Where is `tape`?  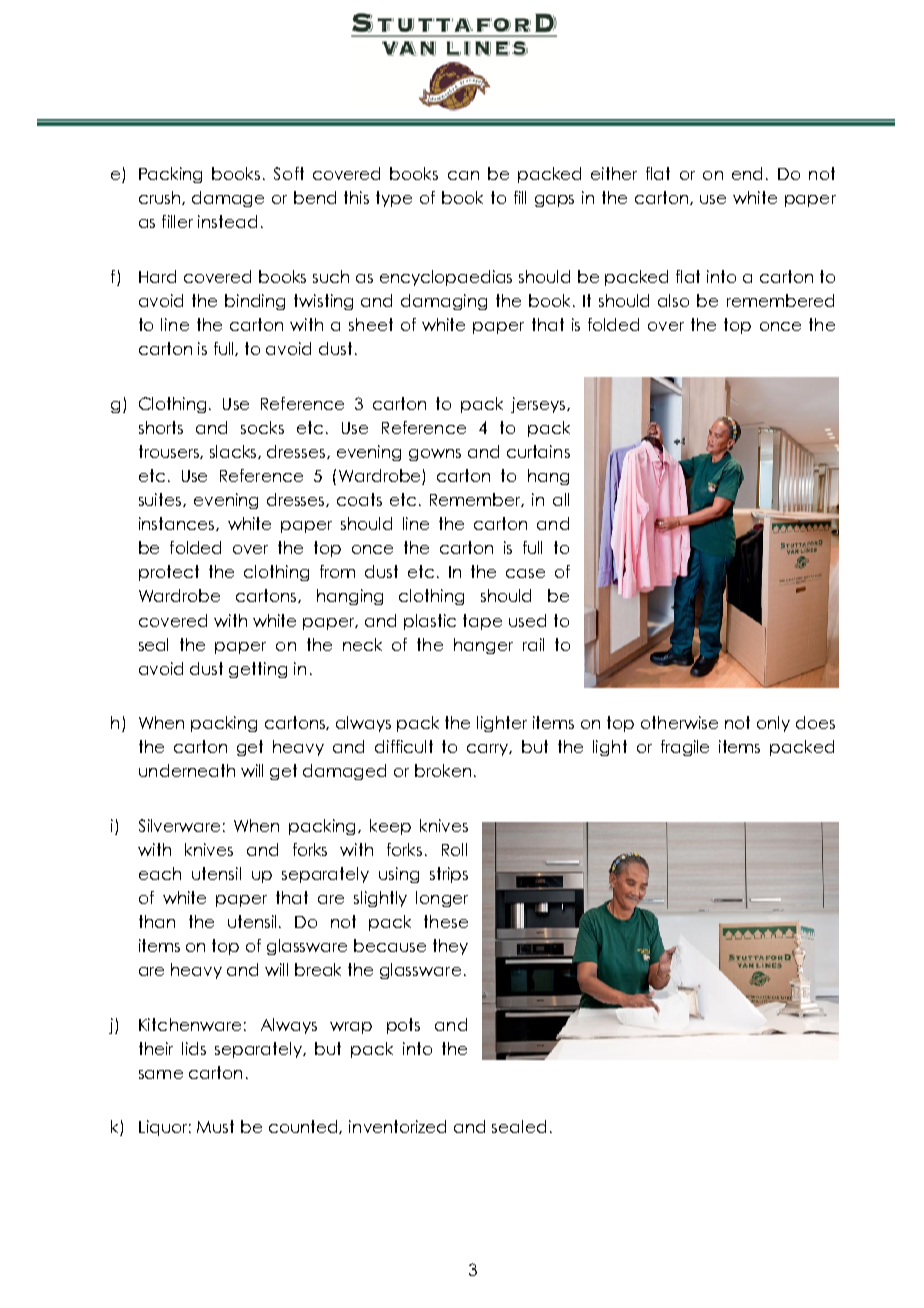 tape is located at coordinates (482, 622).
